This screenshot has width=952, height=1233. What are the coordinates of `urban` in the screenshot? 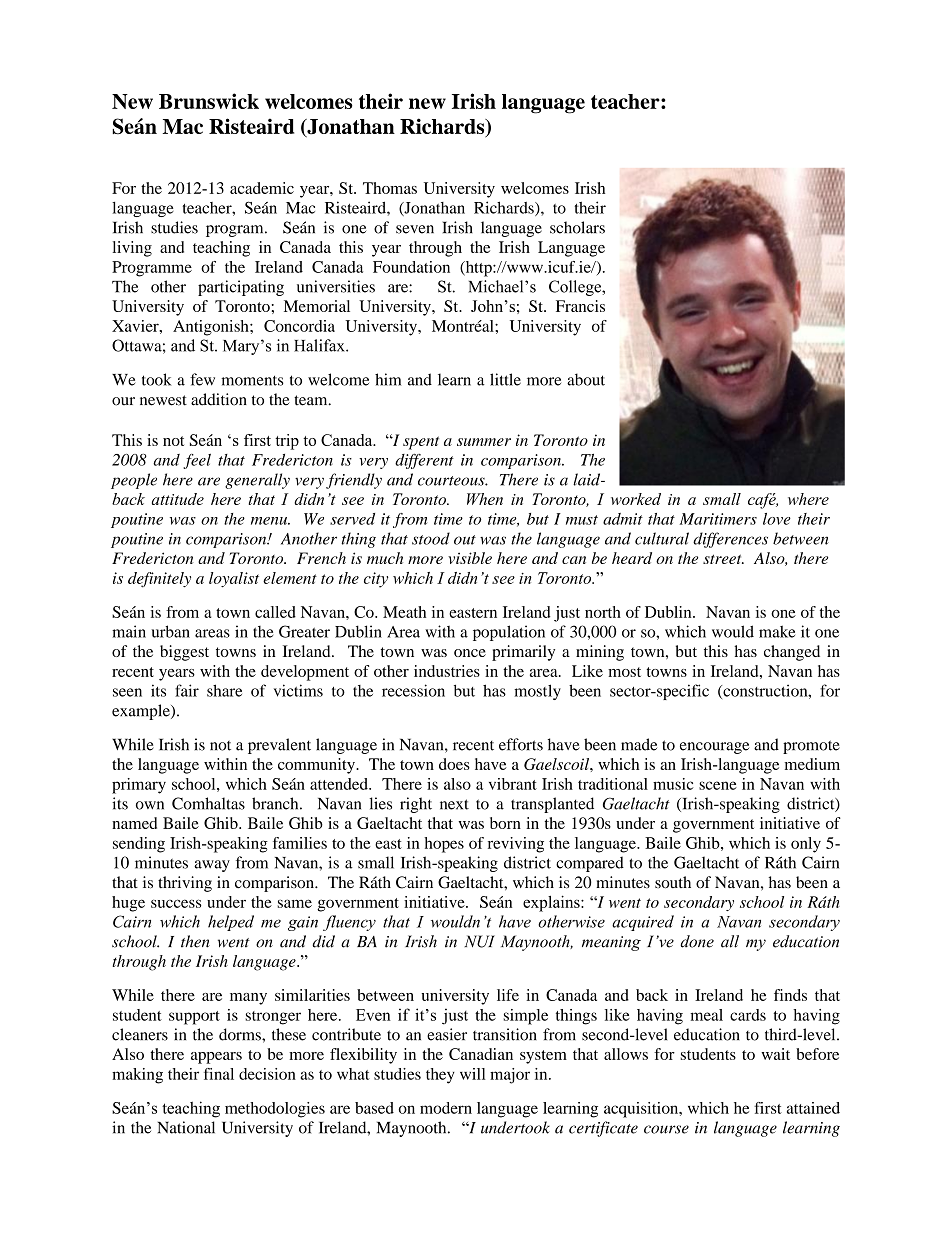 It's located at (170, 631).
